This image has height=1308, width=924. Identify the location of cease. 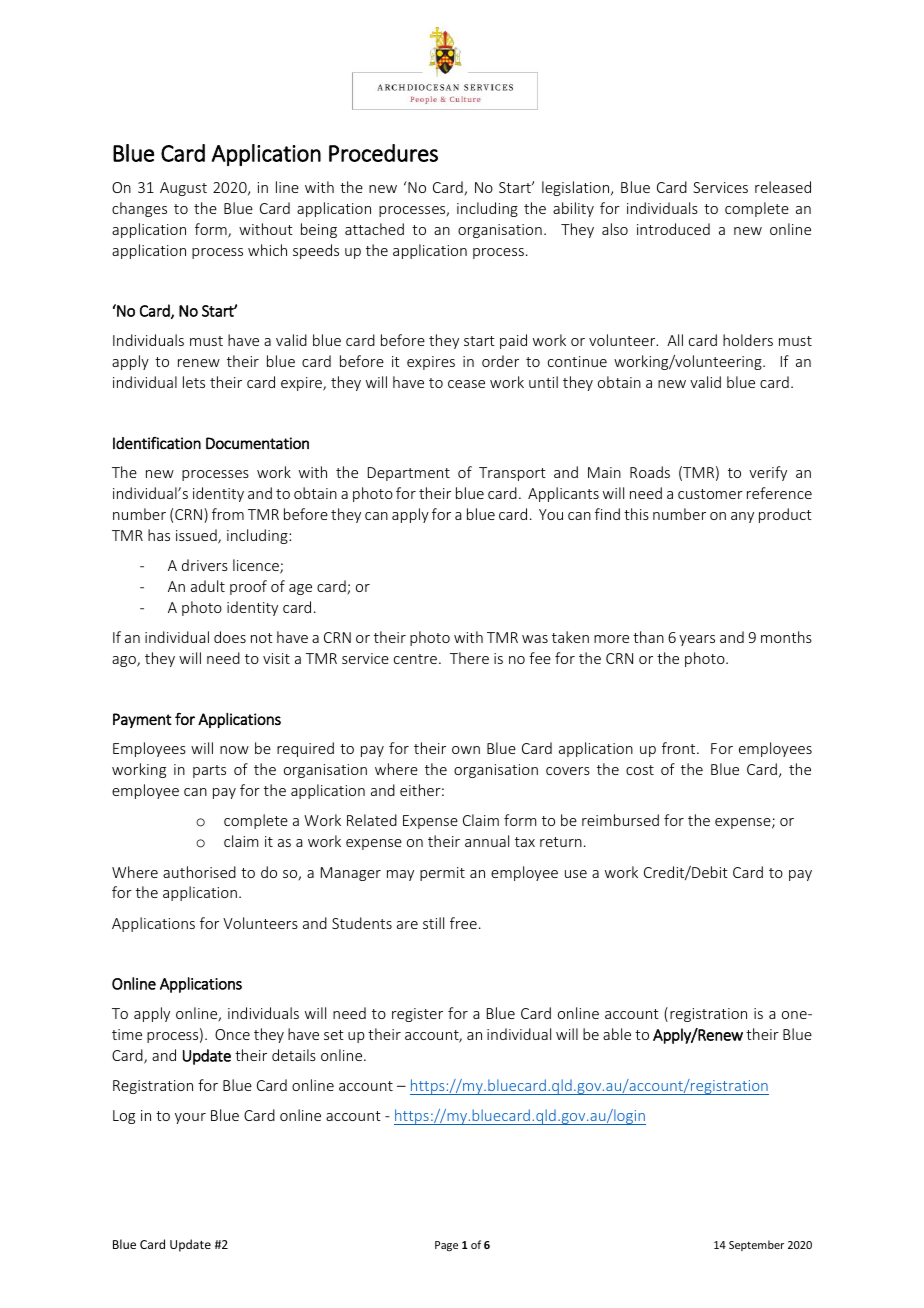
(466, 384).
